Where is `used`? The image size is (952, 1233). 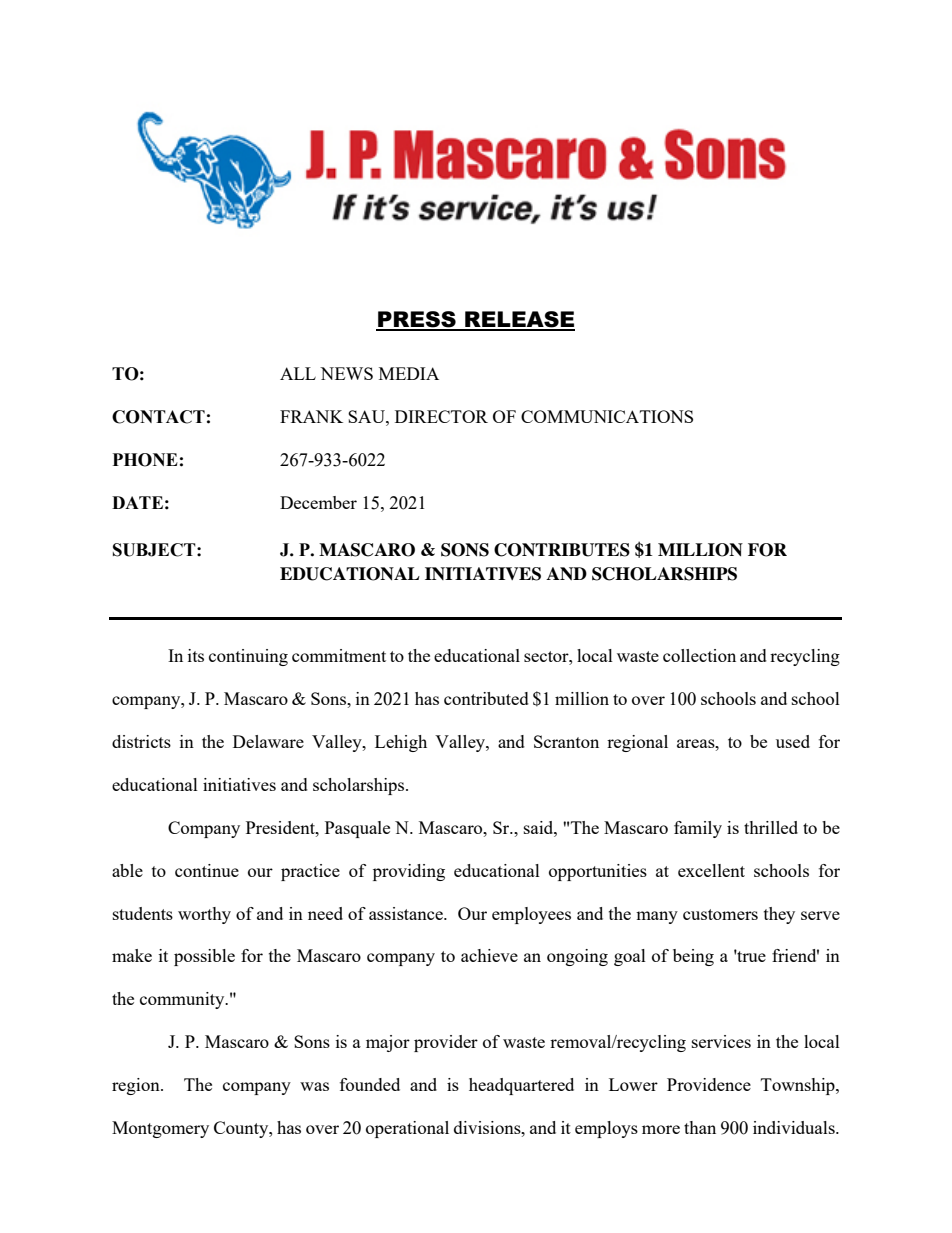 used is located at coordinates (793, 741).
